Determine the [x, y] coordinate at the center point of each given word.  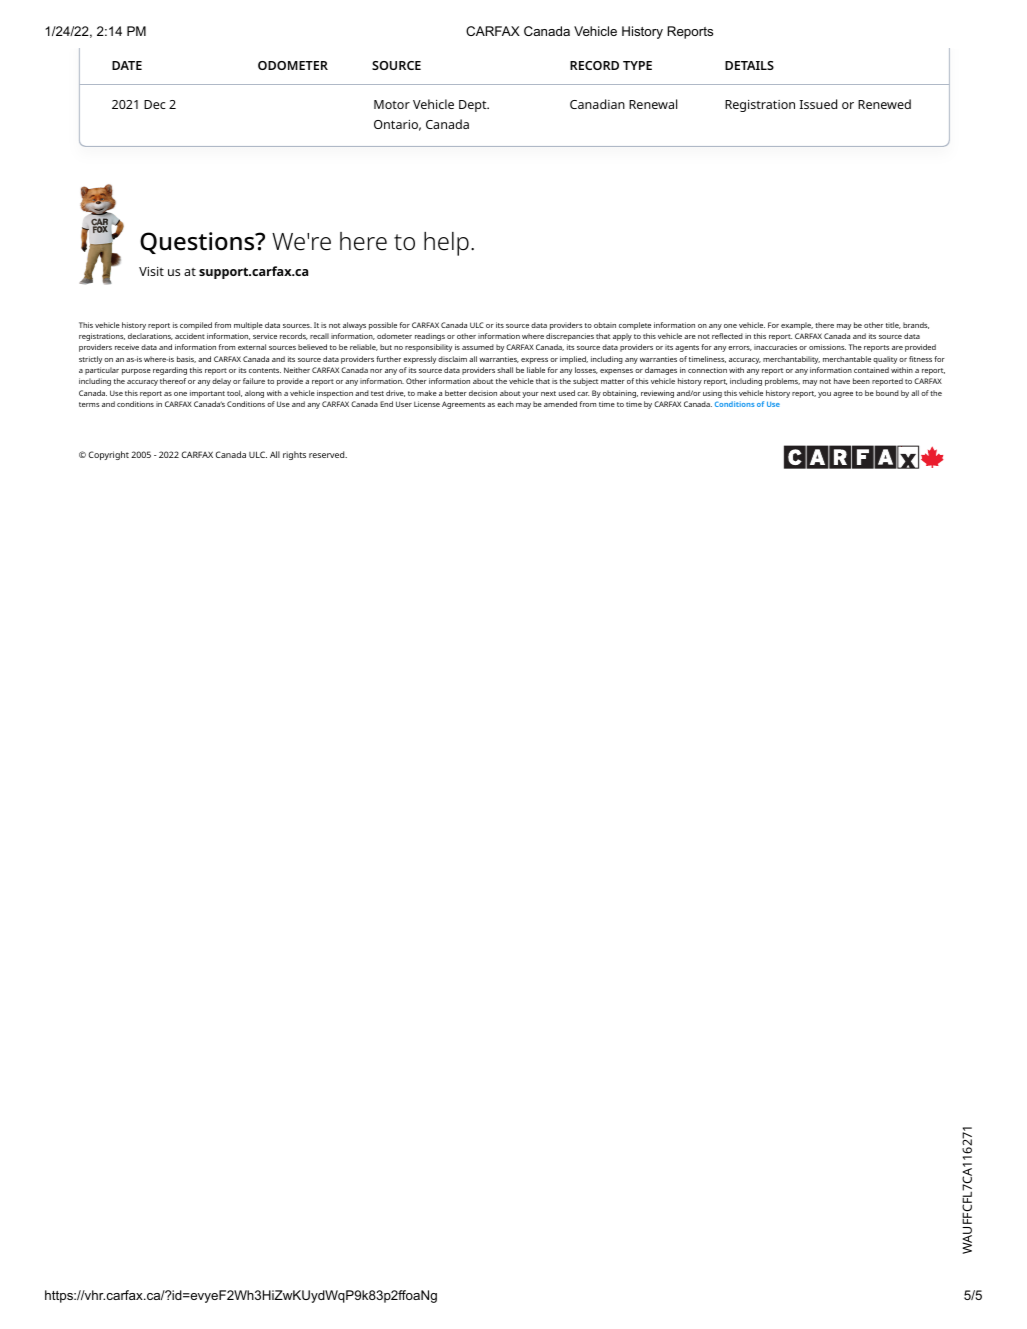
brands [916, 325]
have [842, 381]
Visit [151, 271]
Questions [198, 243]
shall [505, 370]
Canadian [597, 104]
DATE [127, 65]
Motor [392, 104]
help [446, 244]
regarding [170, 371]
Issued [818, 104]
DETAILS [749, 65]
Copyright [109, 455]
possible [383, 326]
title [893, 325]
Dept [474, 106]
